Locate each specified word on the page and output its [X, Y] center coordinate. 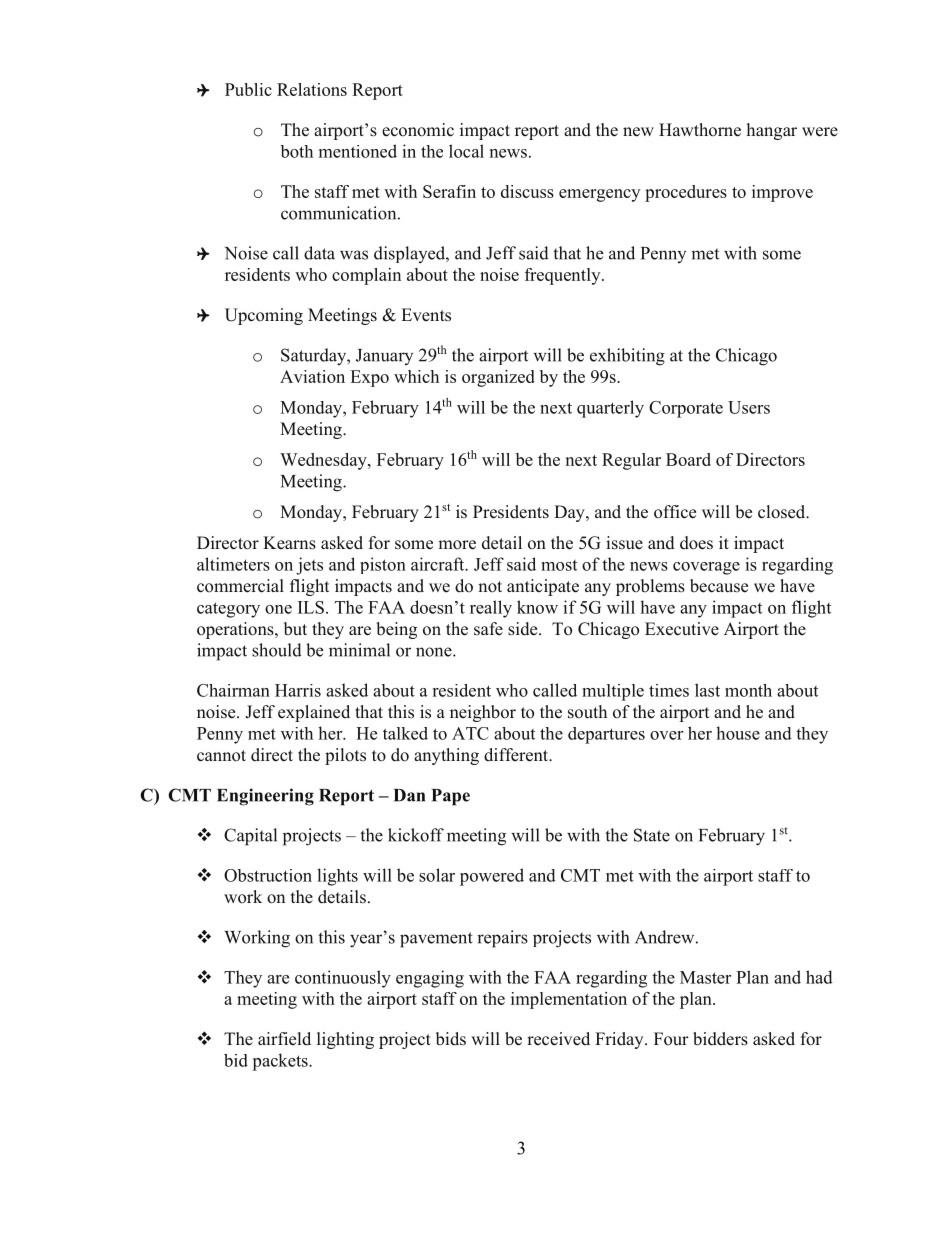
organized [498, 378]
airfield [284, 1039]
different [517, 755]
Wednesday [324, 461]
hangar [772, 131]
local [466, 151]
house [738, 733]
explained [314, 713]
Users [749, 407]
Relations [312, 89]
